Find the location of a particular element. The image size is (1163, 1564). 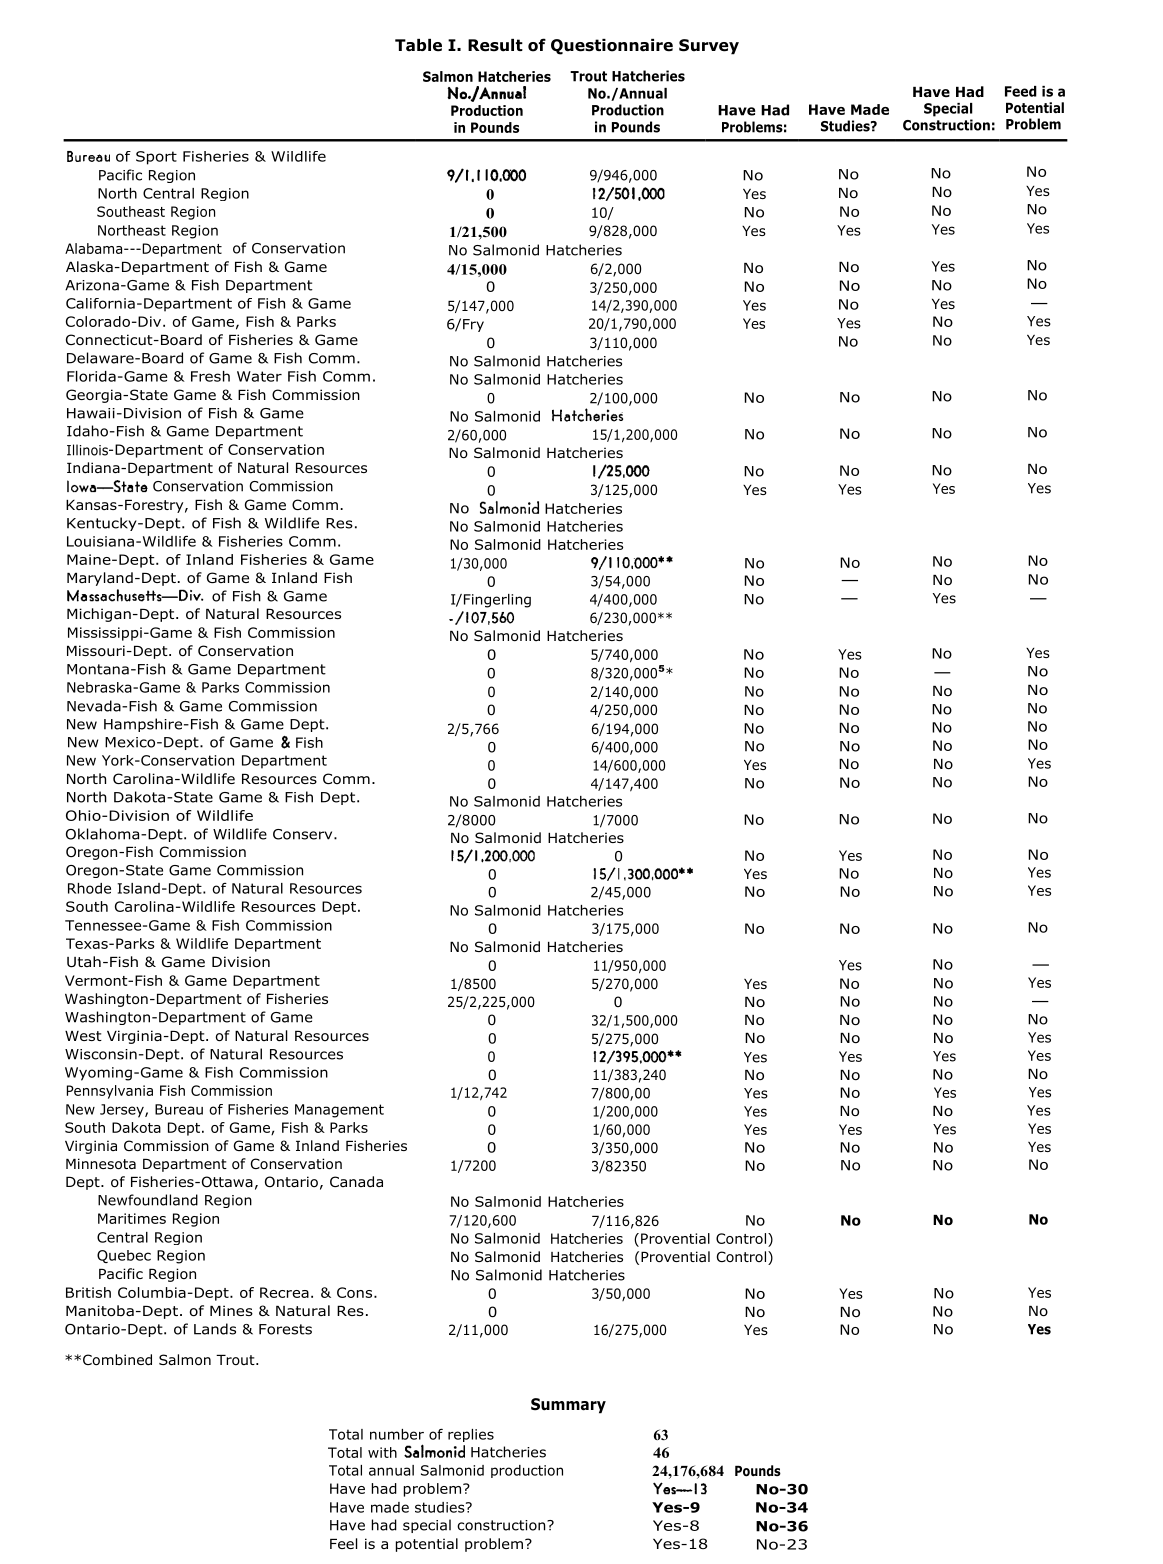

Canada is located at coordinates (356, 1181).
